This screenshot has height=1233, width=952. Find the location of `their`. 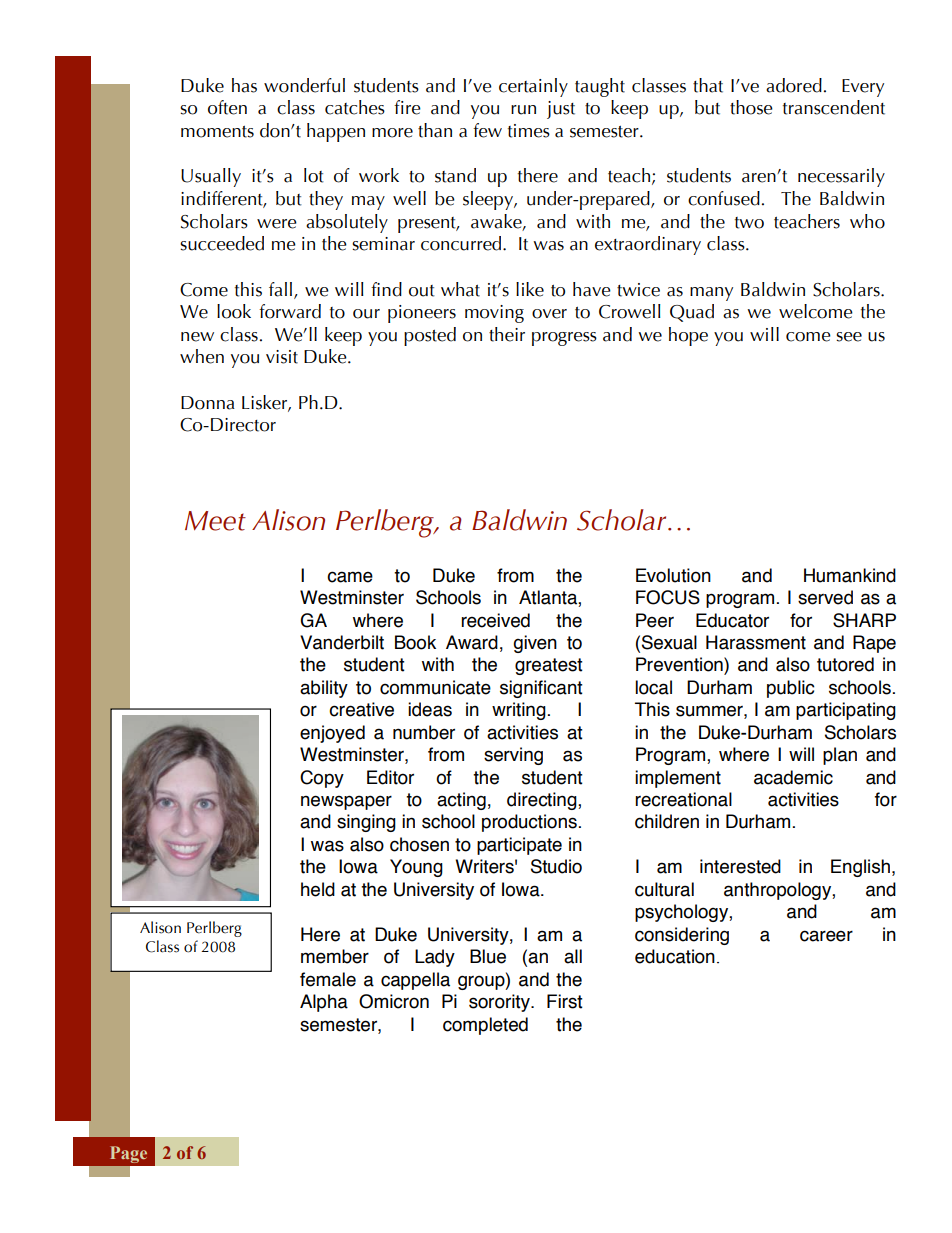

their is located at coordinates (507, 334).
